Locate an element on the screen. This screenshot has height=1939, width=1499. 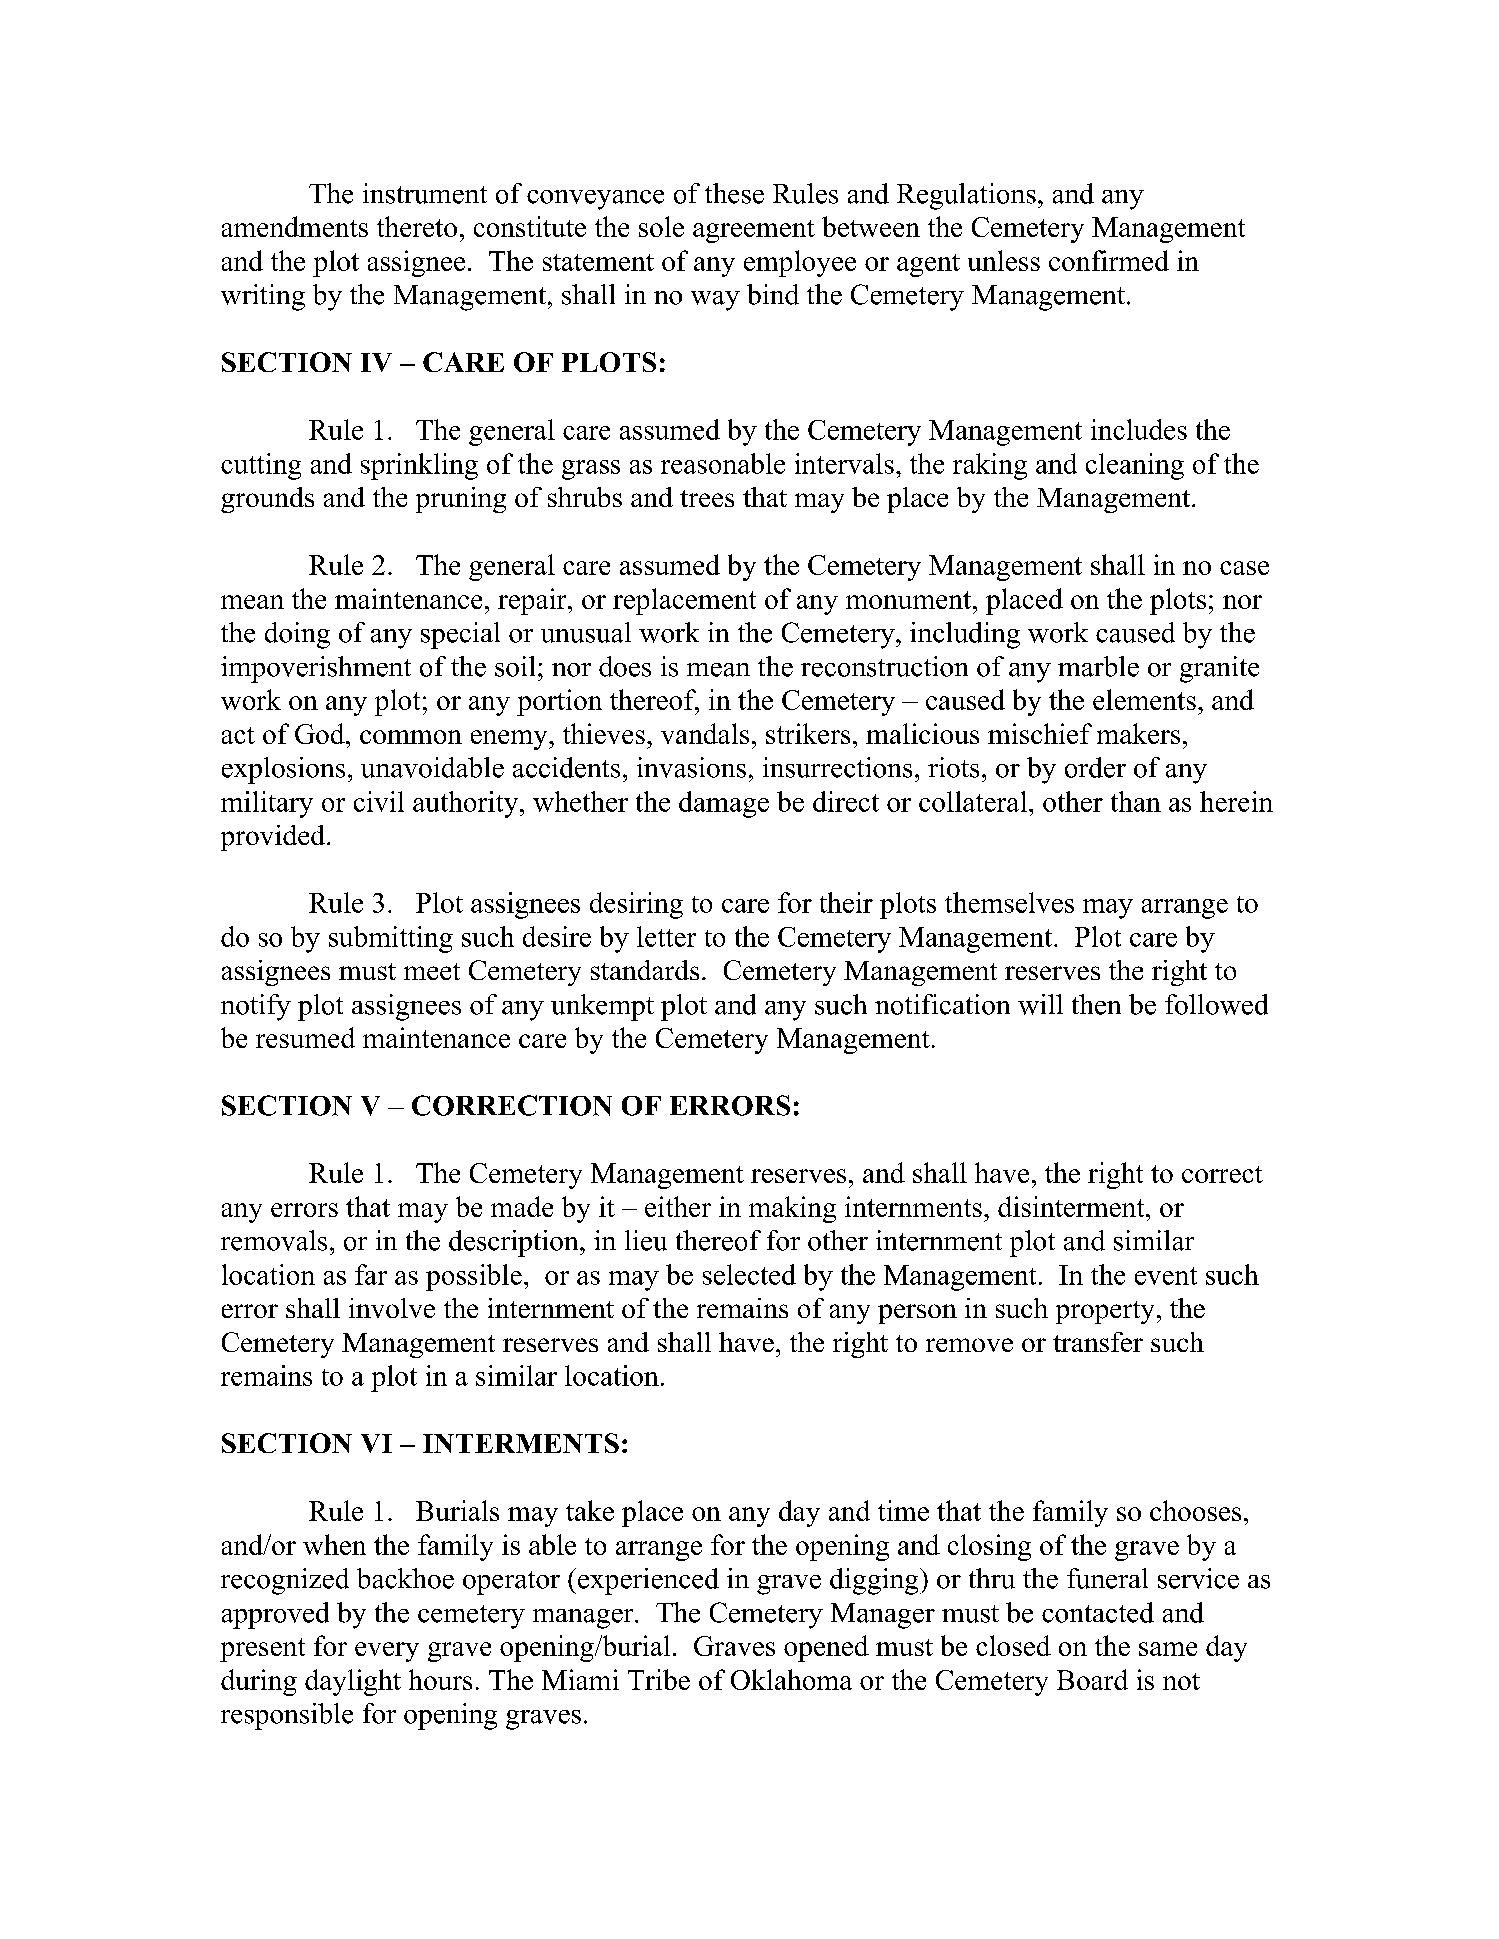
involve is located at coordinates (392, 1308).
